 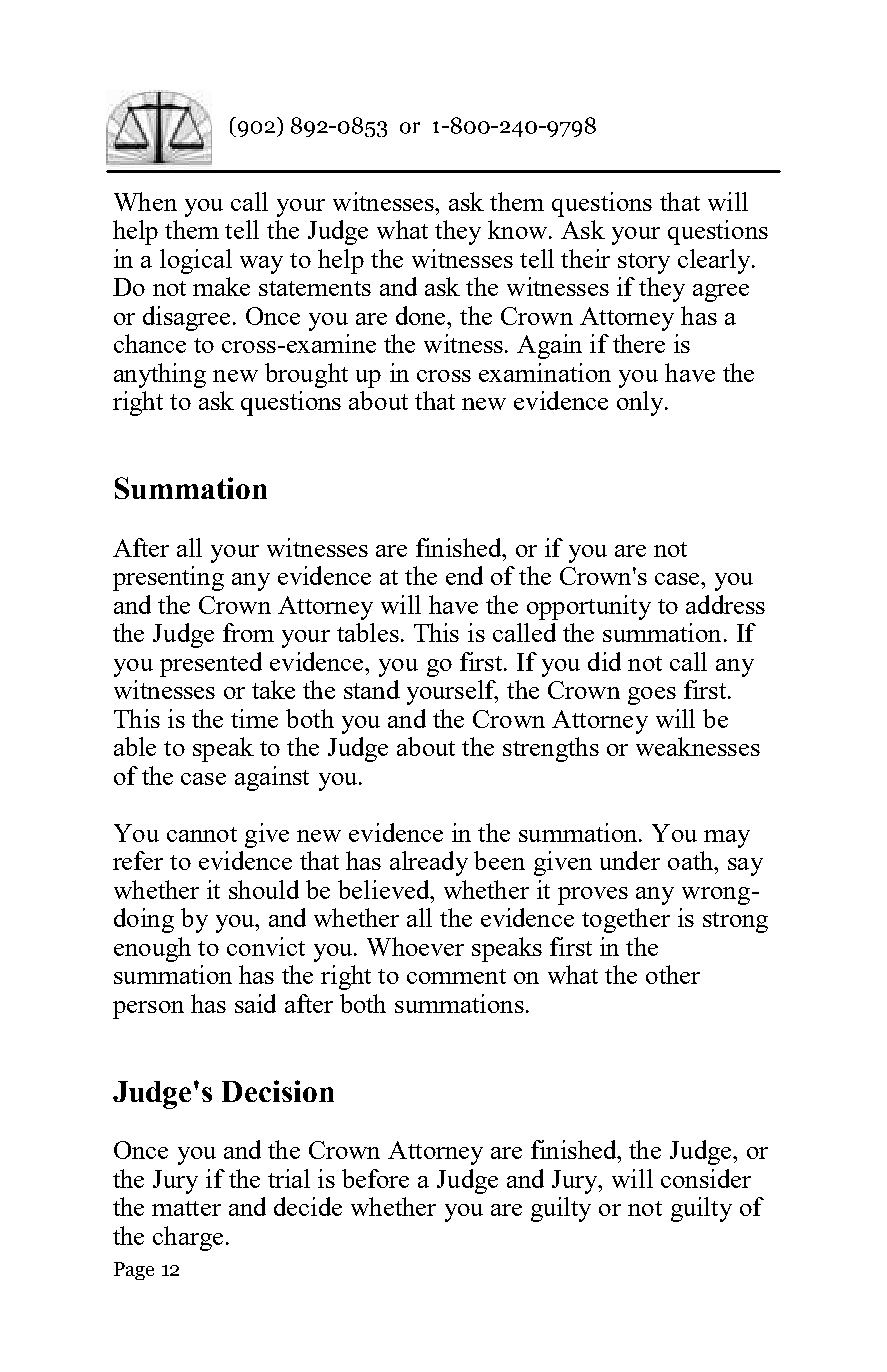 I want to click on know, so click(x=519, y=229).
